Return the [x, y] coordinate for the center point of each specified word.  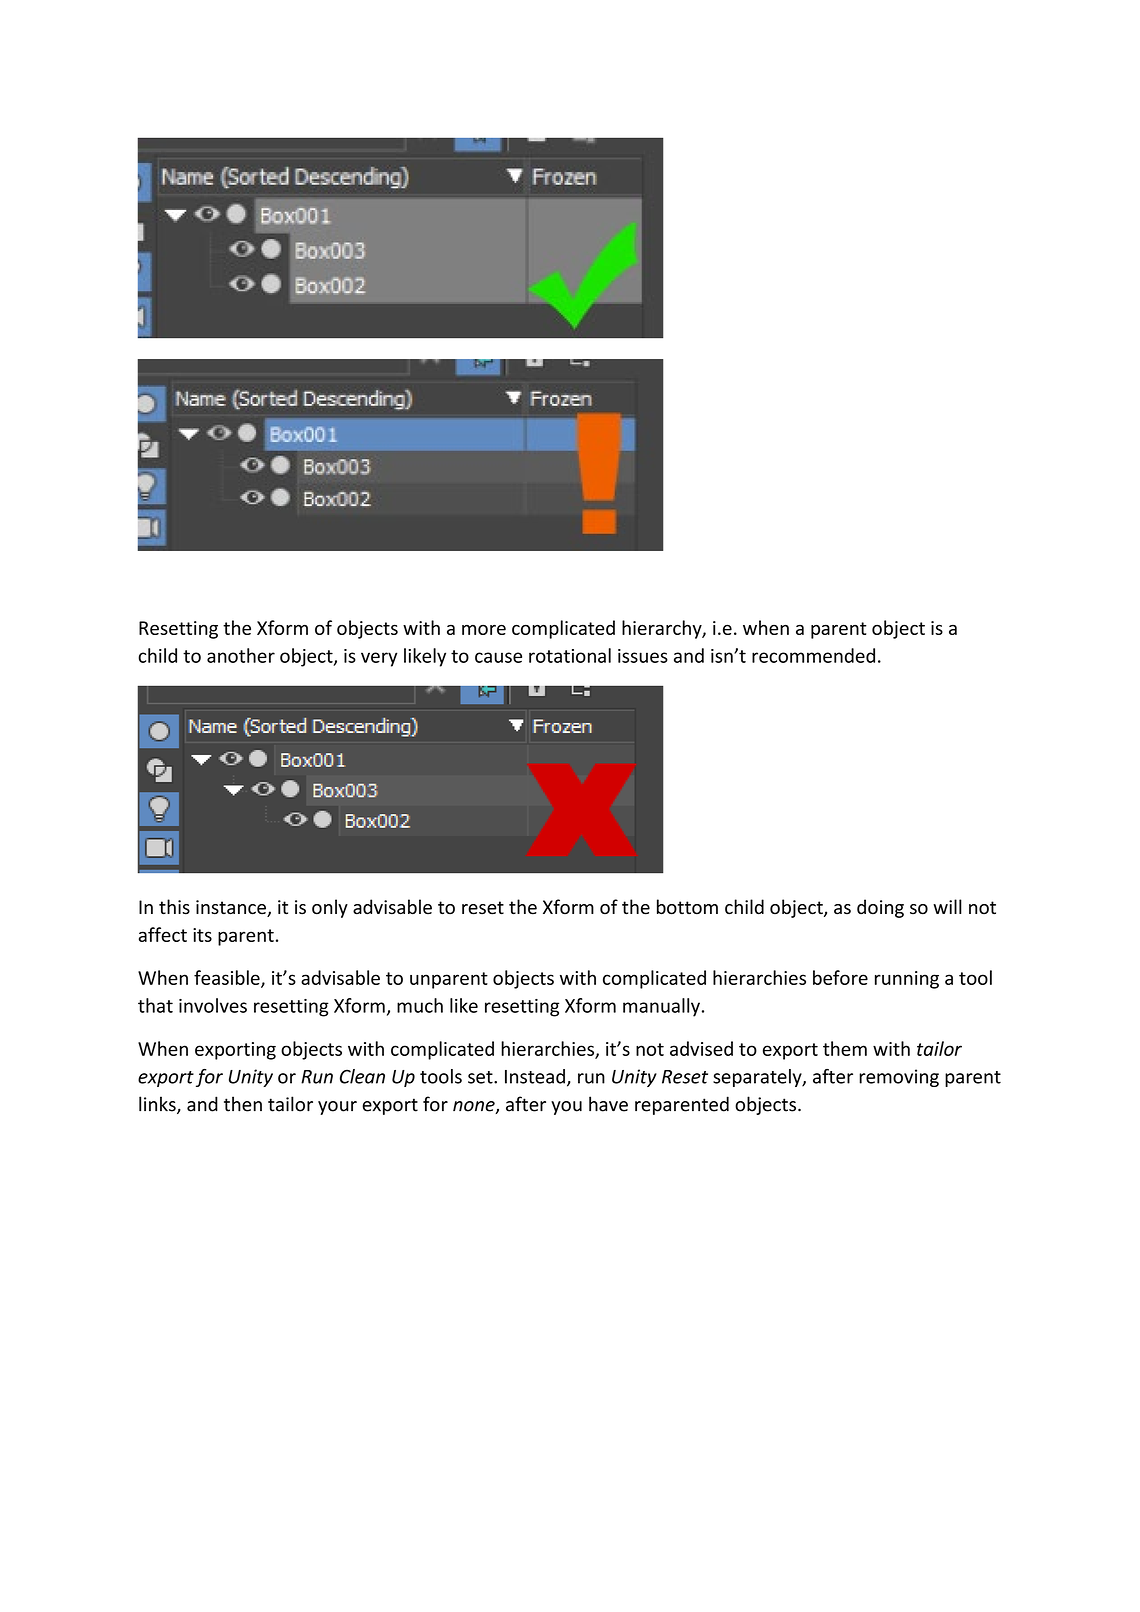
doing [880, 908]
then [243, 1104]
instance [232, 908]
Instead [535, 1076]
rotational [570, 655]
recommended [813, 655]
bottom [687, 907]
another [241, 655]
